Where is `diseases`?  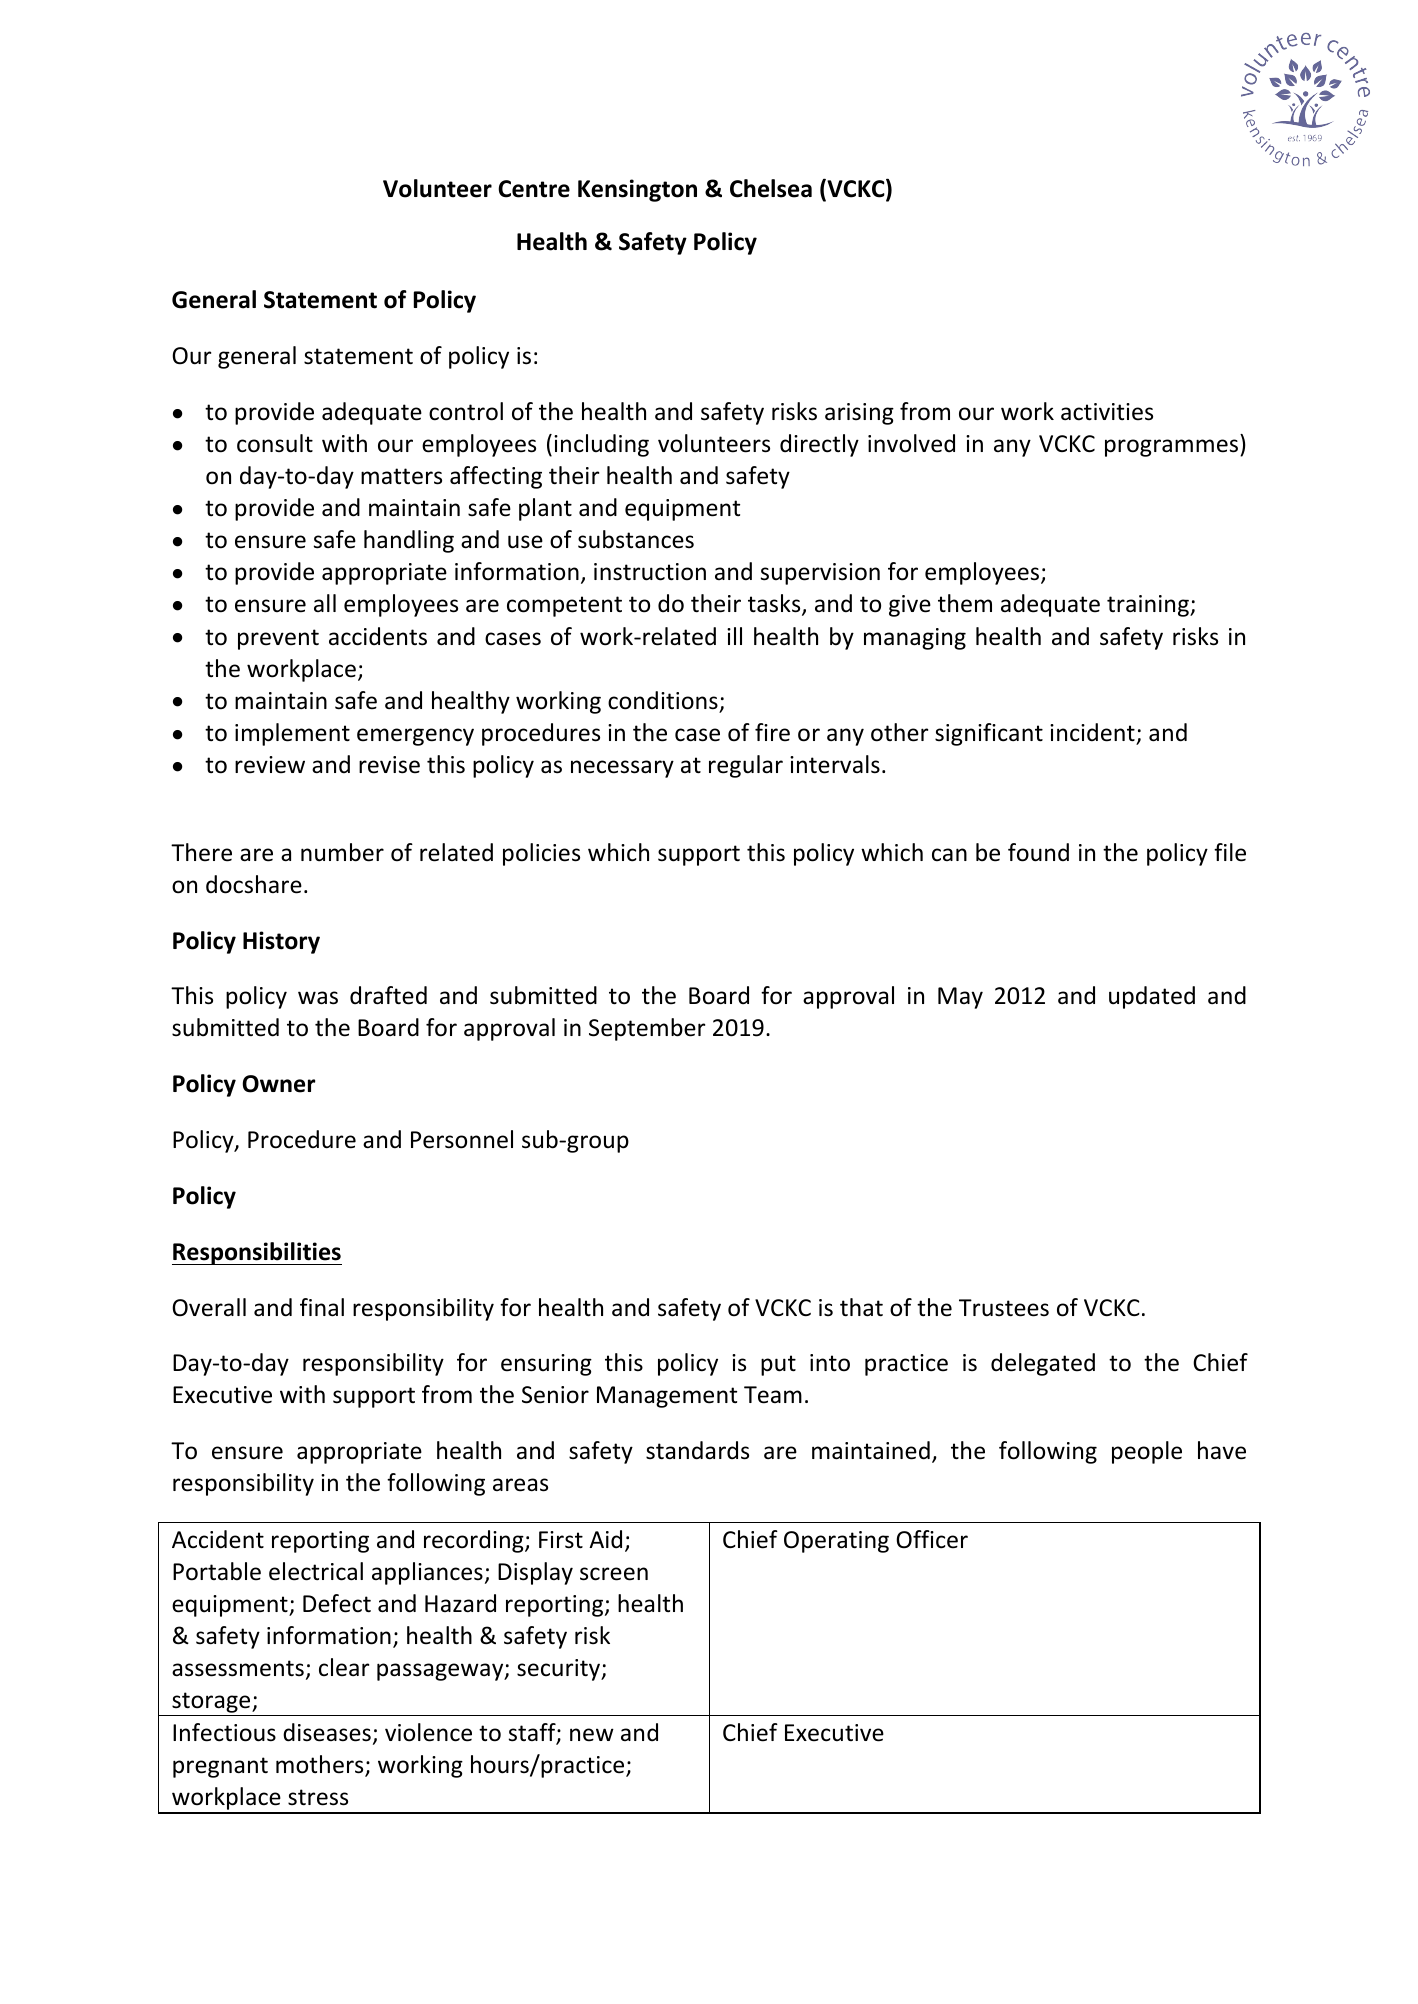 diseases is located at coordinates (327, 1732).
